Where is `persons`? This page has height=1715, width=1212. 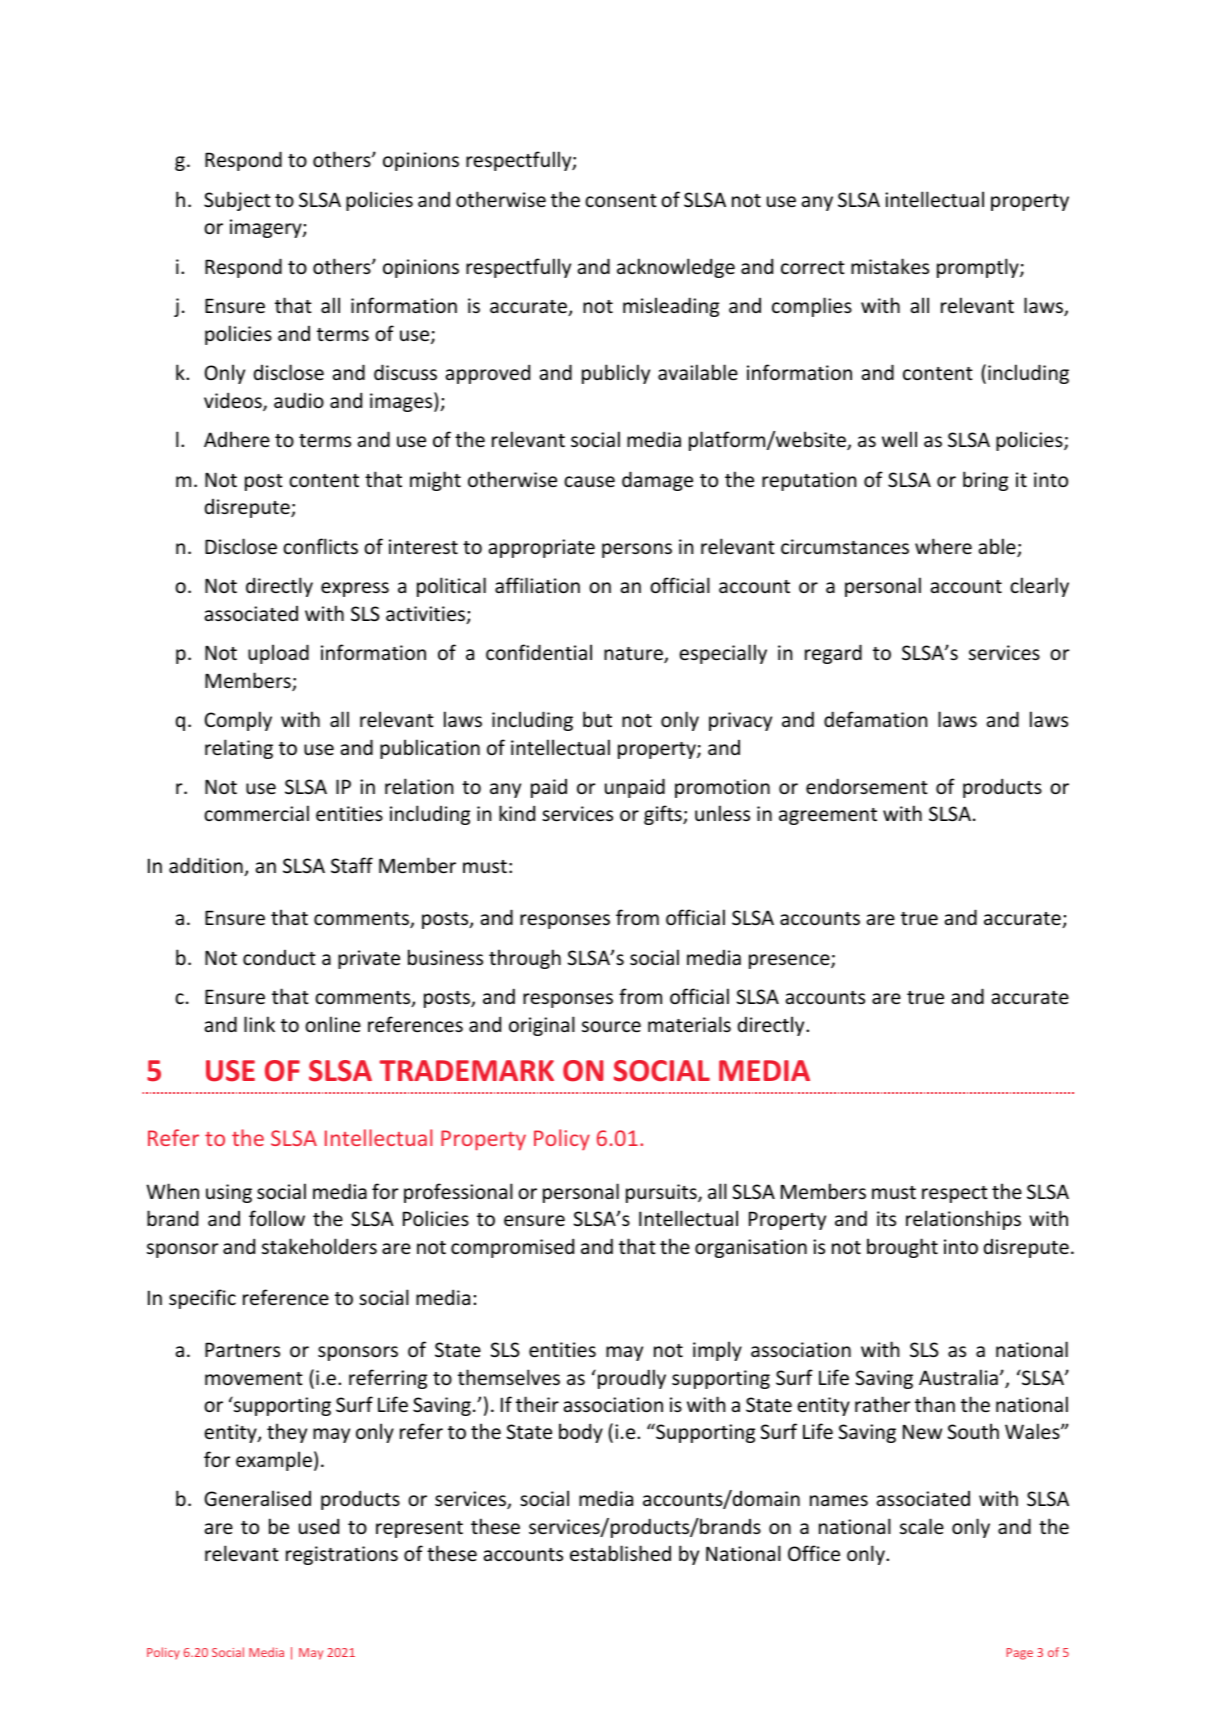
persons is located at coordinates (637, 550).
